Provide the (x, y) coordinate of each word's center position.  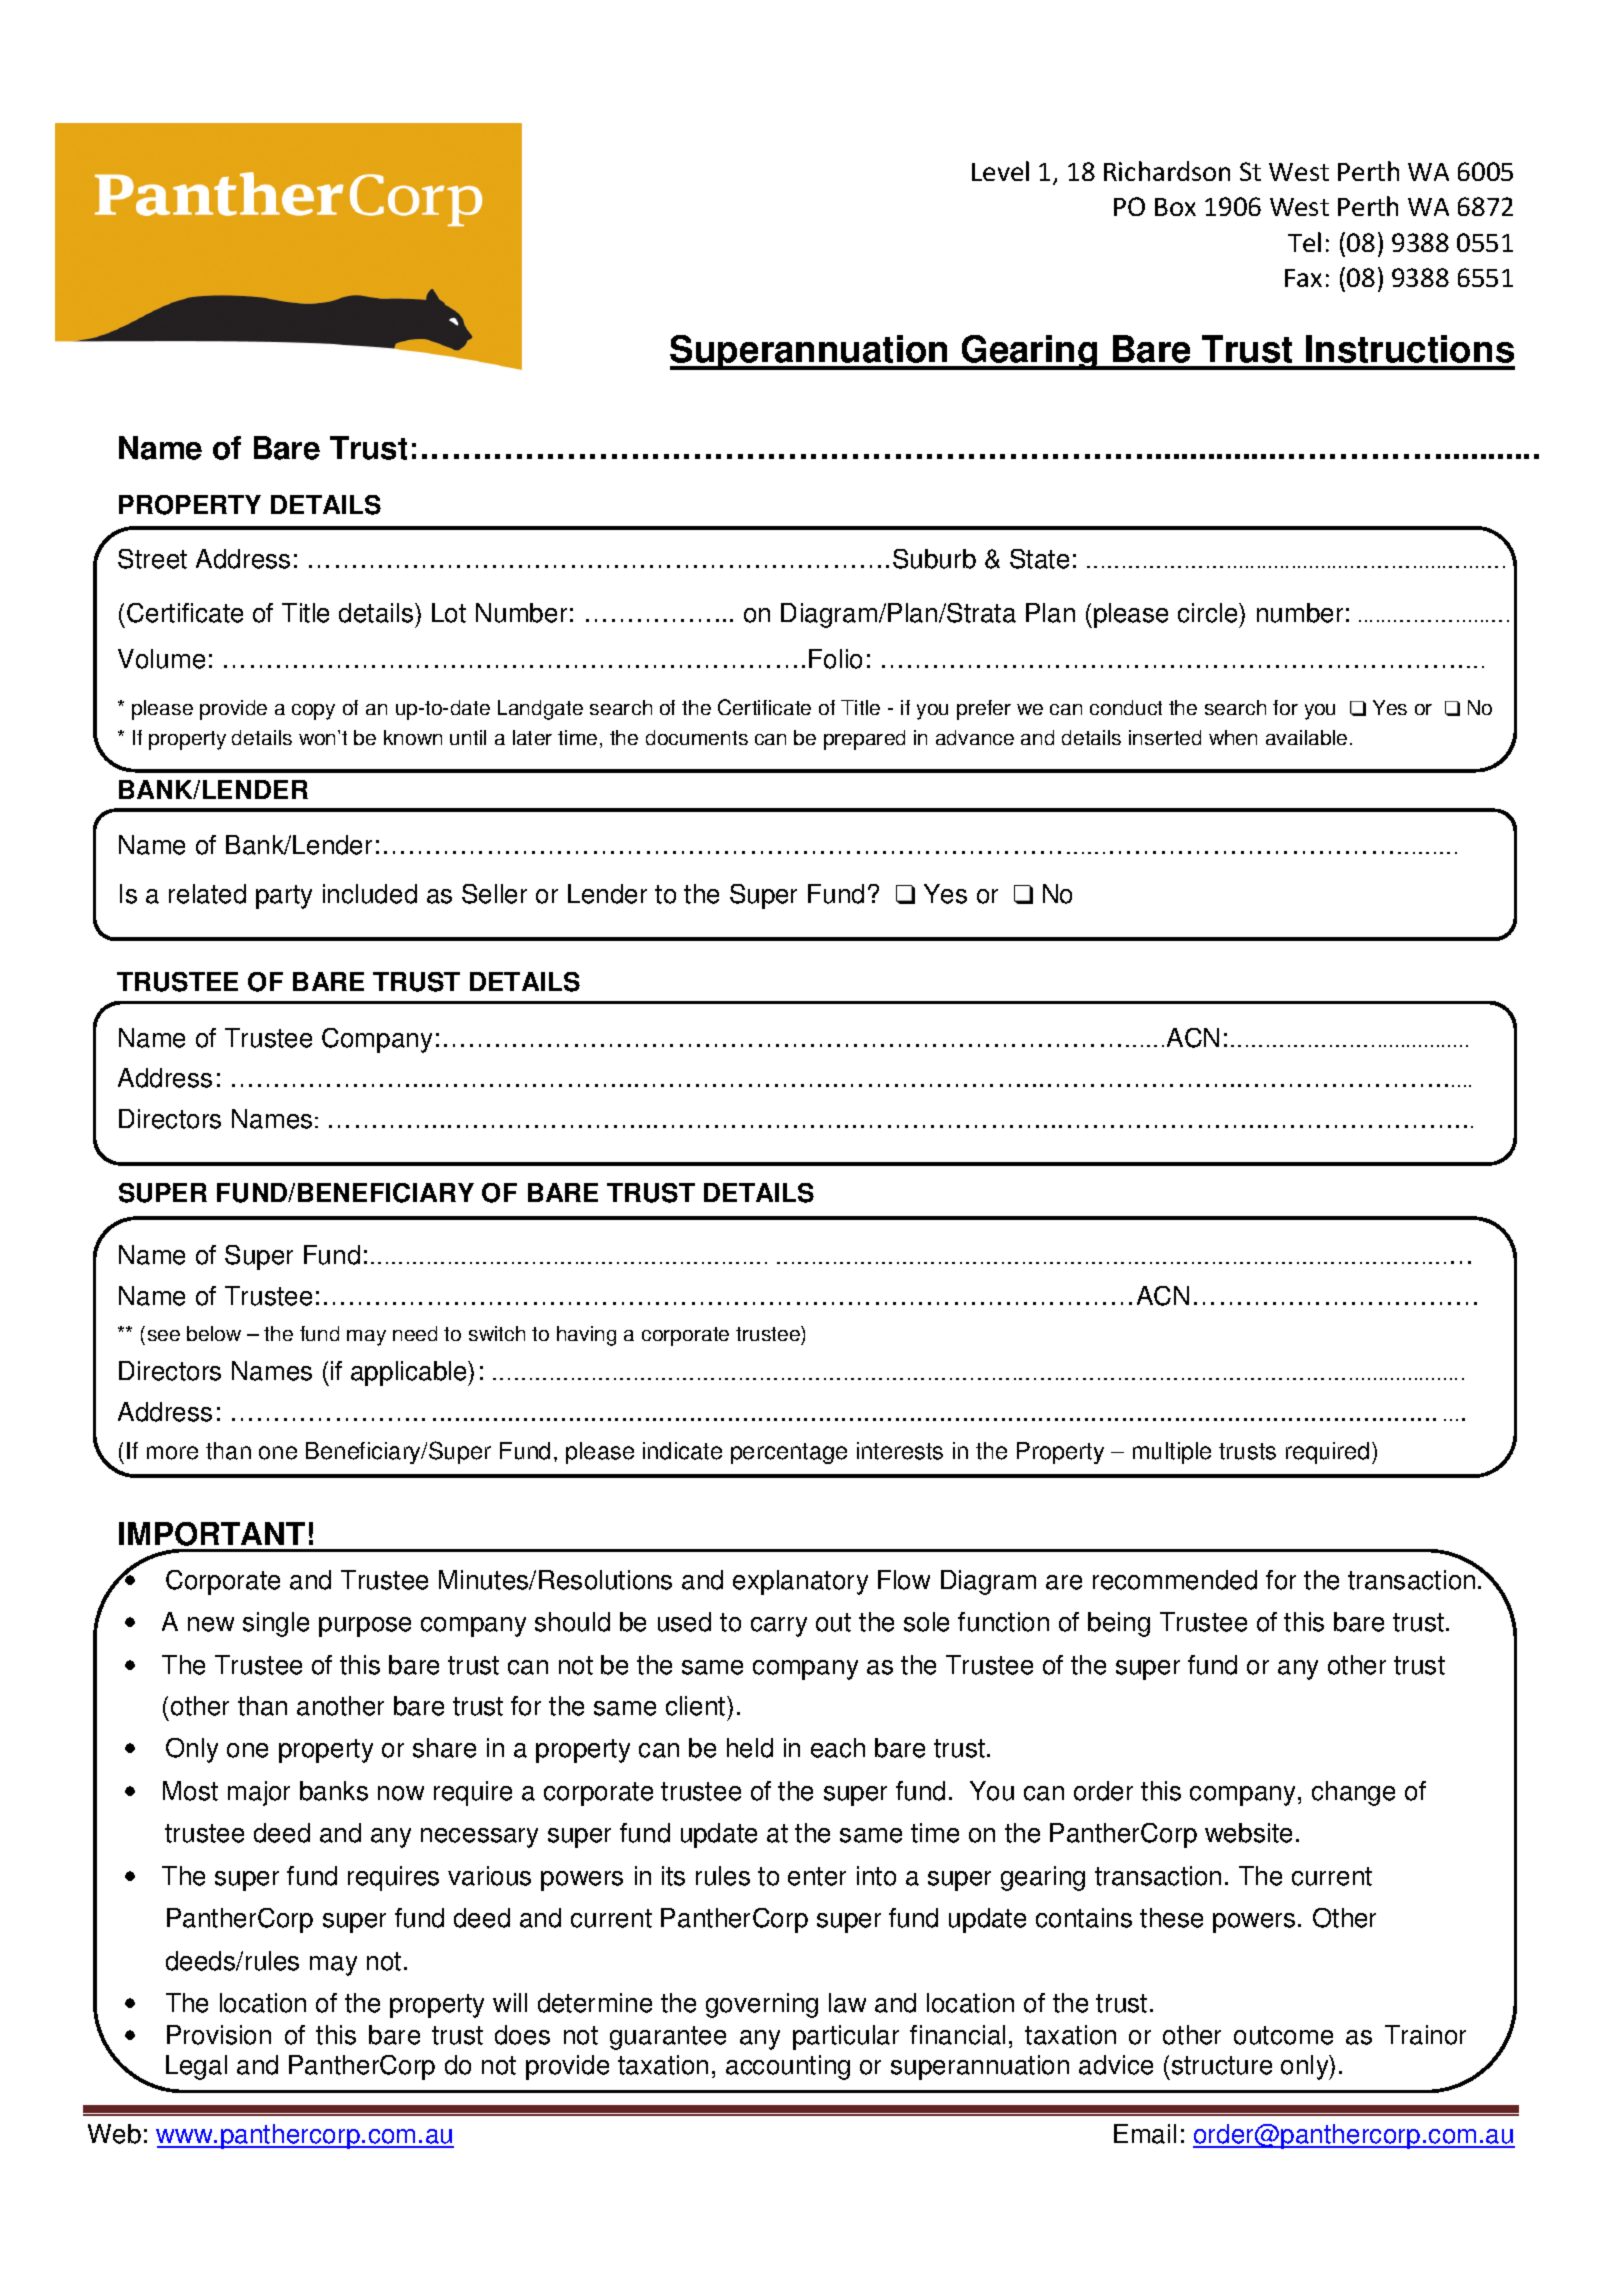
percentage (789, 1453)
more (172, 1453)
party (284, 897)
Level (1000, 171)
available (1306, 737)
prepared (864, 740)
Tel (1304, 242)
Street (152, 559)
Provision (219, 2035)
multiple (1172, 1453)
